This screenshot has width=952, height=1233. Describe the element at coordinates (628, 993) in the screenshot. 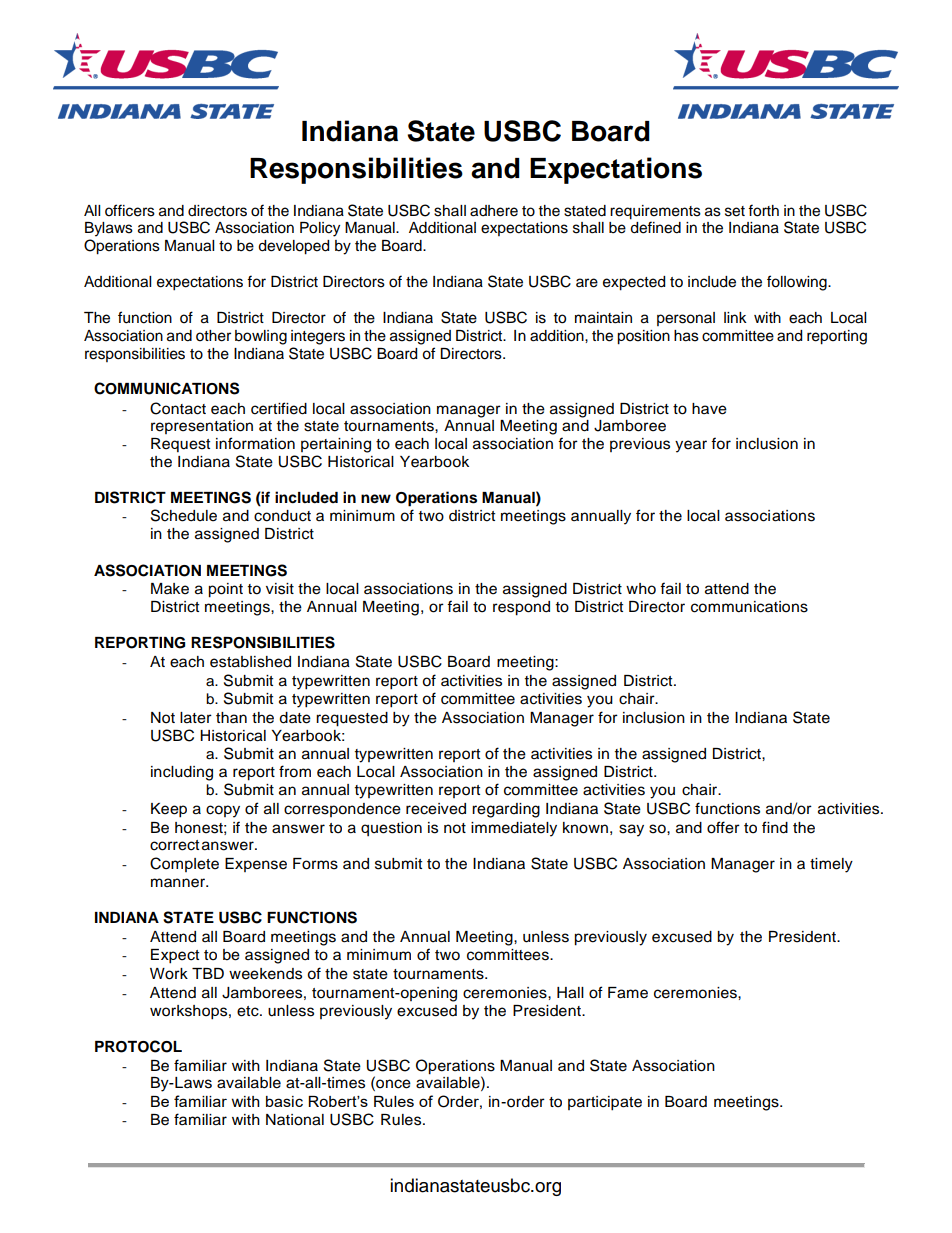

I see `Fame` at that location.
